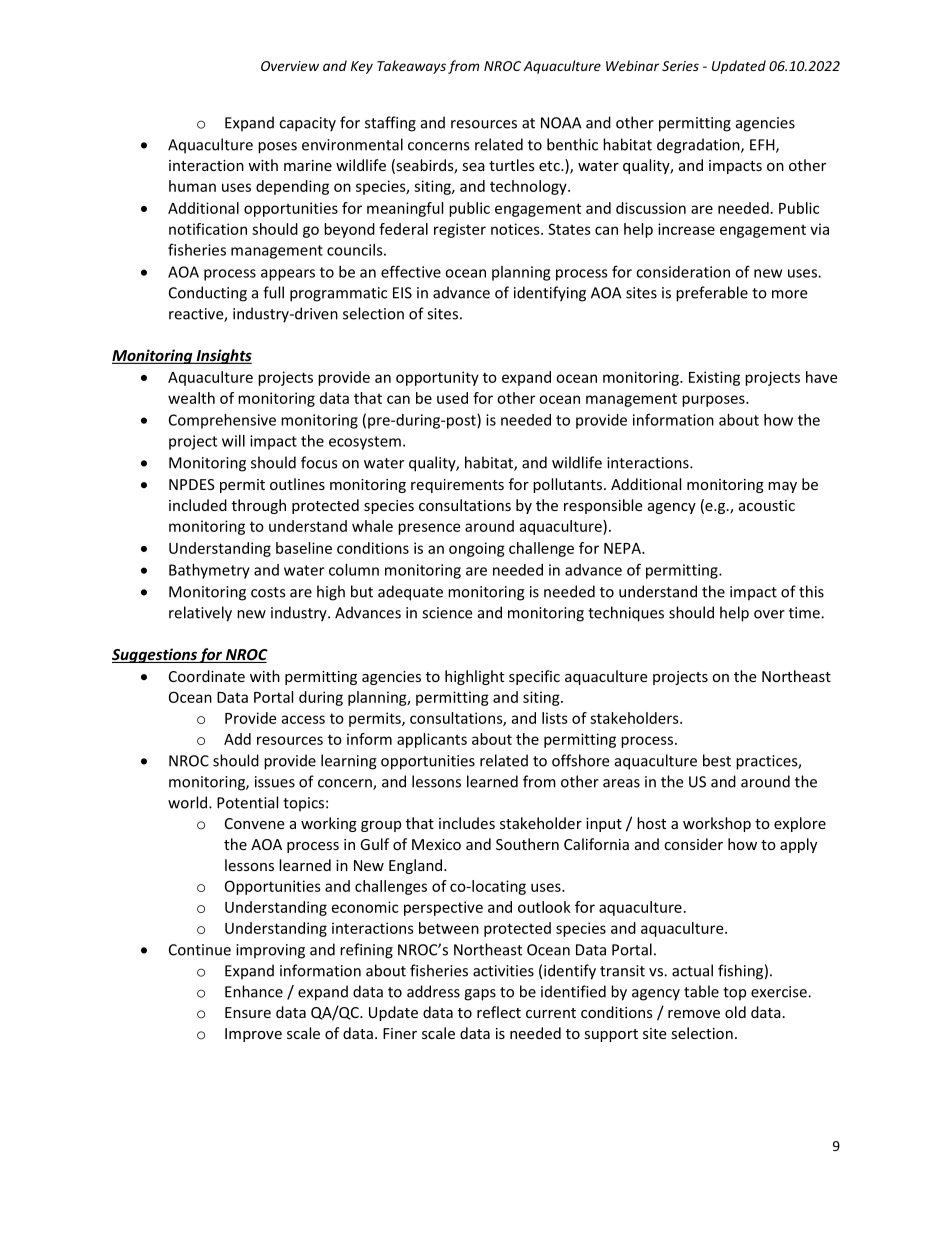  What do you see at coordinates (680, 66) in the page?
I see `Series` at bounding box center [680, 66].
